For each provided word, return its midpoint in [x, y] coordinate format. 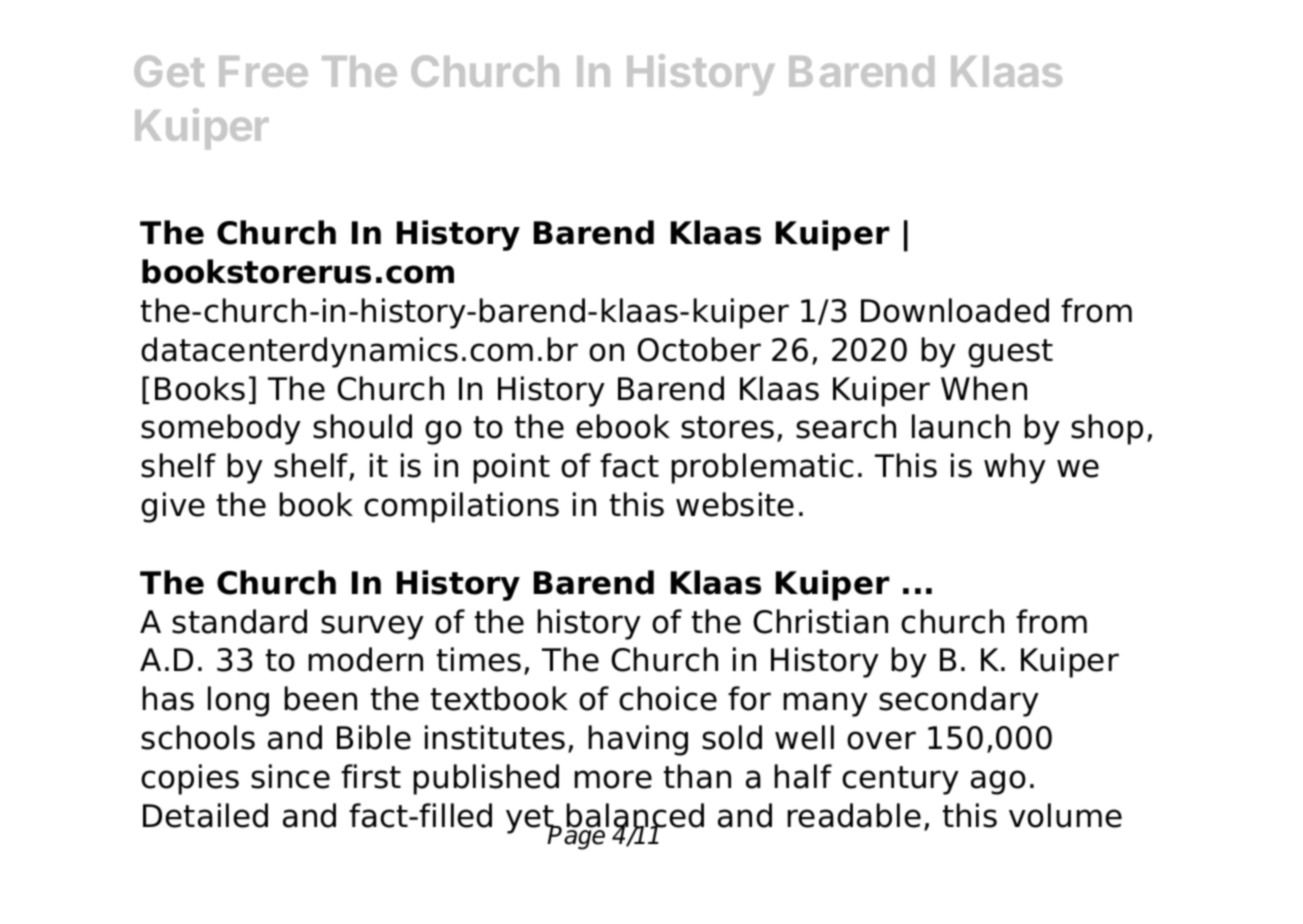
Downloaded [955, 310]
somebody [221, 429]
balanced [635, 816]
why [1015, 468]
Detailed [205, 815]
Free [263, 71]
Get [169, 71]
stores [727, 427]
